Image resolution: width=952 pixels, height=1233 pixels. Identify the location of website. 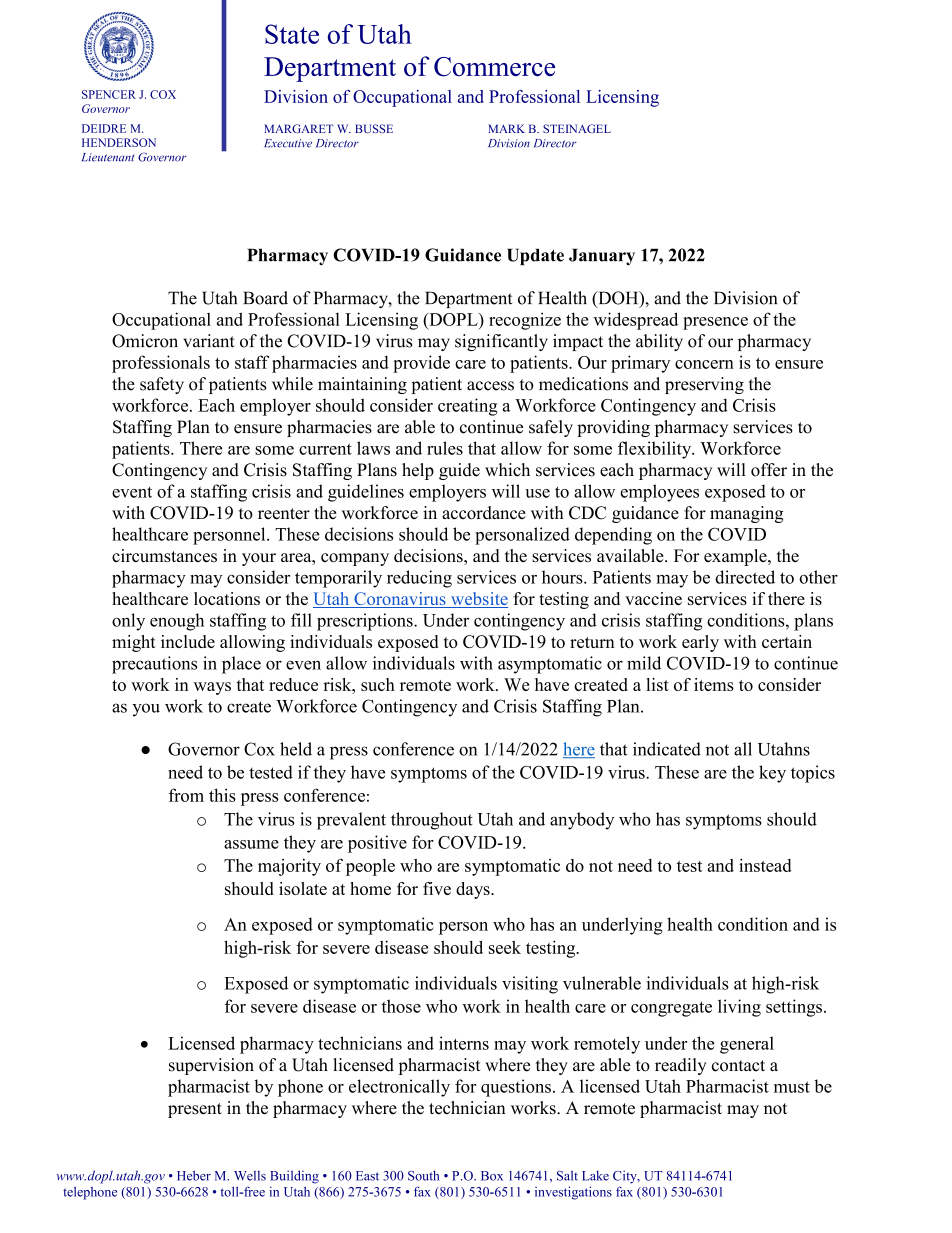
(478, 600).
